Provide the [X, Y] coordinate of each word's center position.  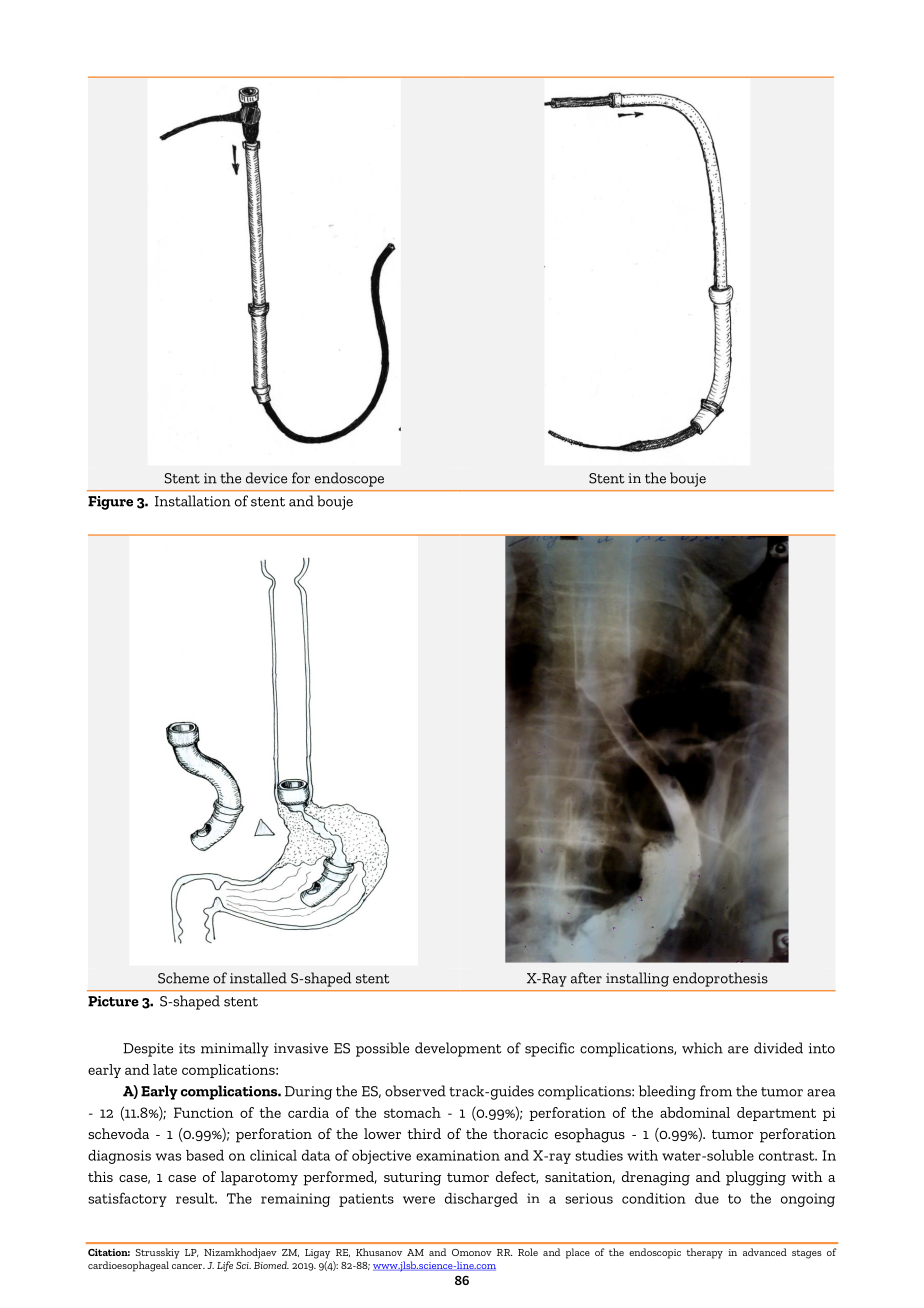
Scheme [183, 978]
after [586, 978]
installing [637, 979]
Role [528, 1252]
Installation [193, 501]
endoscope [349, 479]
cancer [188, 1266]
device [266, 478]
